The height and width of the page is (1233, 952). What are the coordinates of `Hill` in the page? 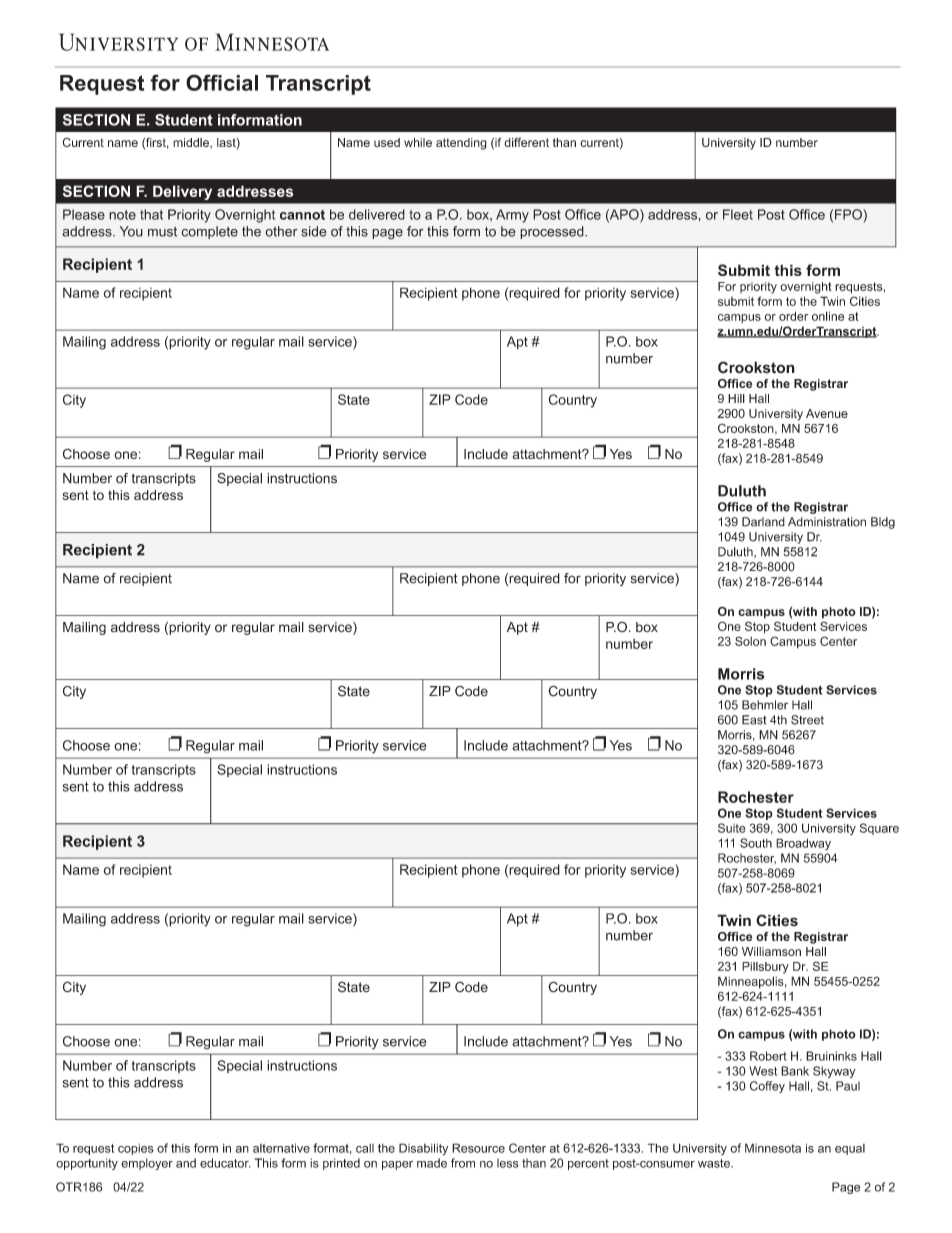 It's located at (736, 398).
